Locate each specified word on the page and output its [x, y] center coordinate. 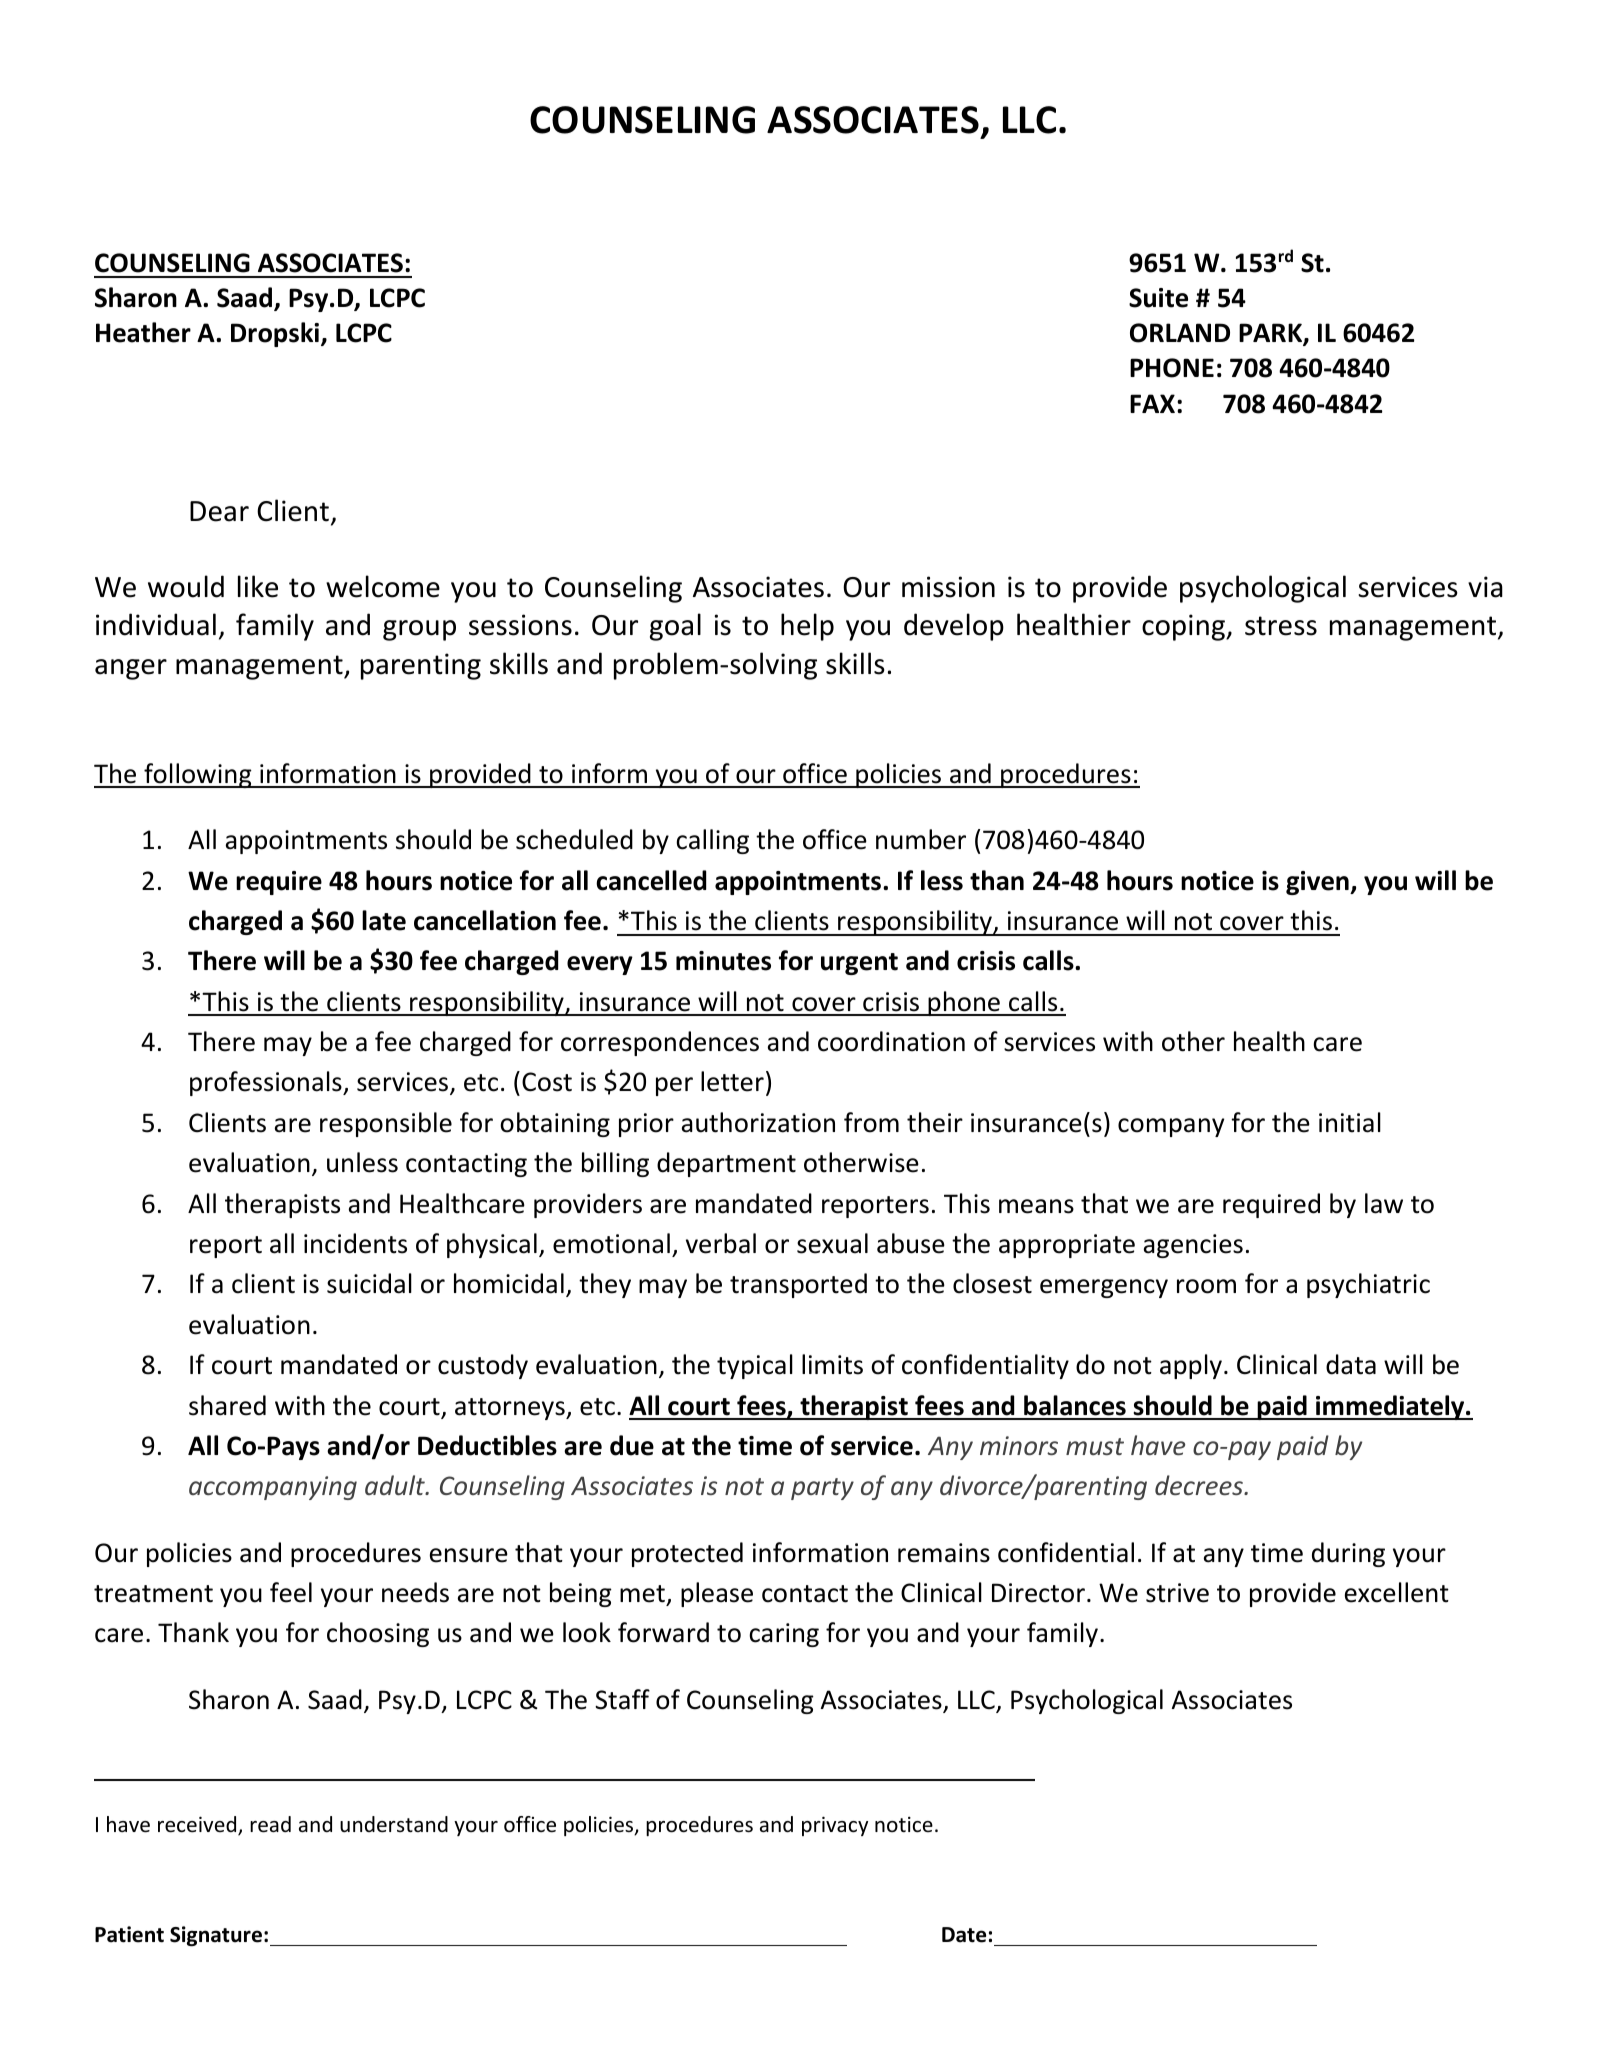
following [198, 775]
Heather [143, 332]
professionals [267, 1083]
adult [396, 1485]
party [822, 1489]
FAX [1152, 403]
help [807, 627]
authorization [758, 1122]
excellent [1397, 1592]
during [1348, 1554]
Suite [1158, 298]
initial [1350, 1122]
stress [1281, 626]
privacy [835, 1826]
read [270, 1824]
